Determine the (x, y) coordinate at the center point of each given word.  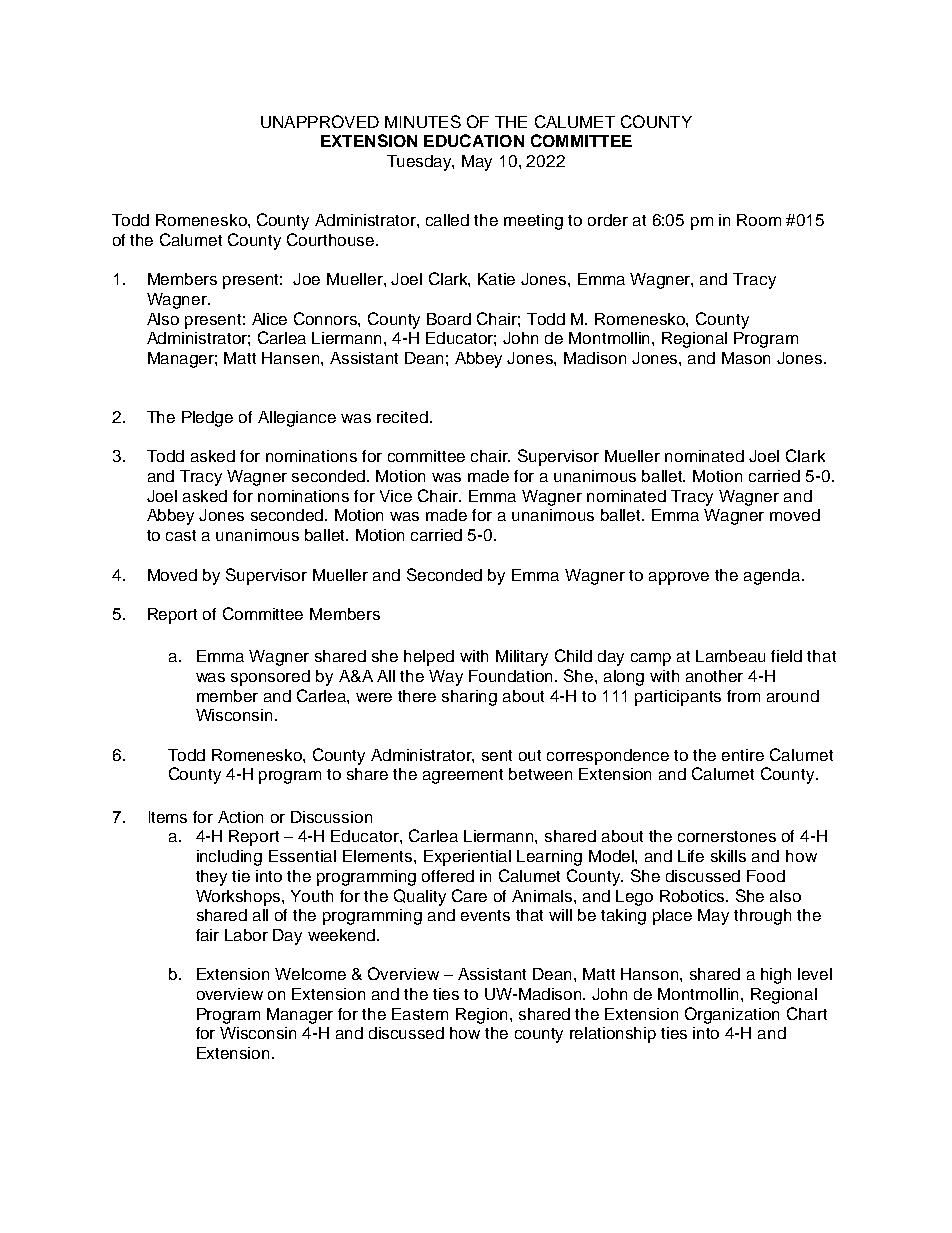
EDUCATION (474, 140)
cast (181, 535)
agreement (463, 776)
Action (240, 817)
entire (743, 755)
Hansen (292, 358)
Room (759, 220)
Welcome (310, 974)
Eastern (420, 1014)
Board (449, 319)
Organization (732, 1015)
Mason (746, 358)
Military (522, 658)
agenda (773, 577)
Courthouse (332, 239)
